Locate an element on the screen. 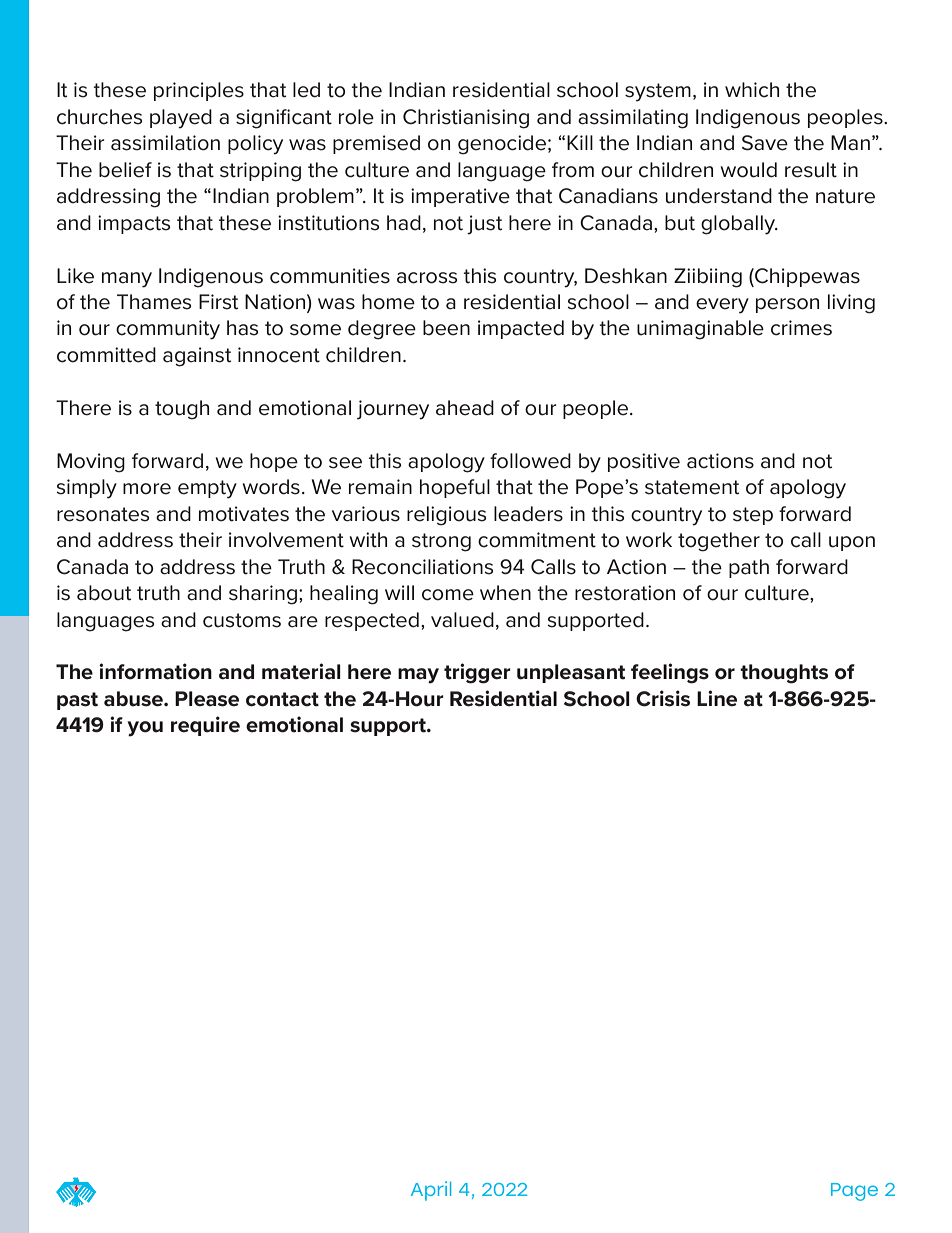 Image resolution: width=952 pixels, height=1233 pixels. Save is located at coordinates (765, 143).
